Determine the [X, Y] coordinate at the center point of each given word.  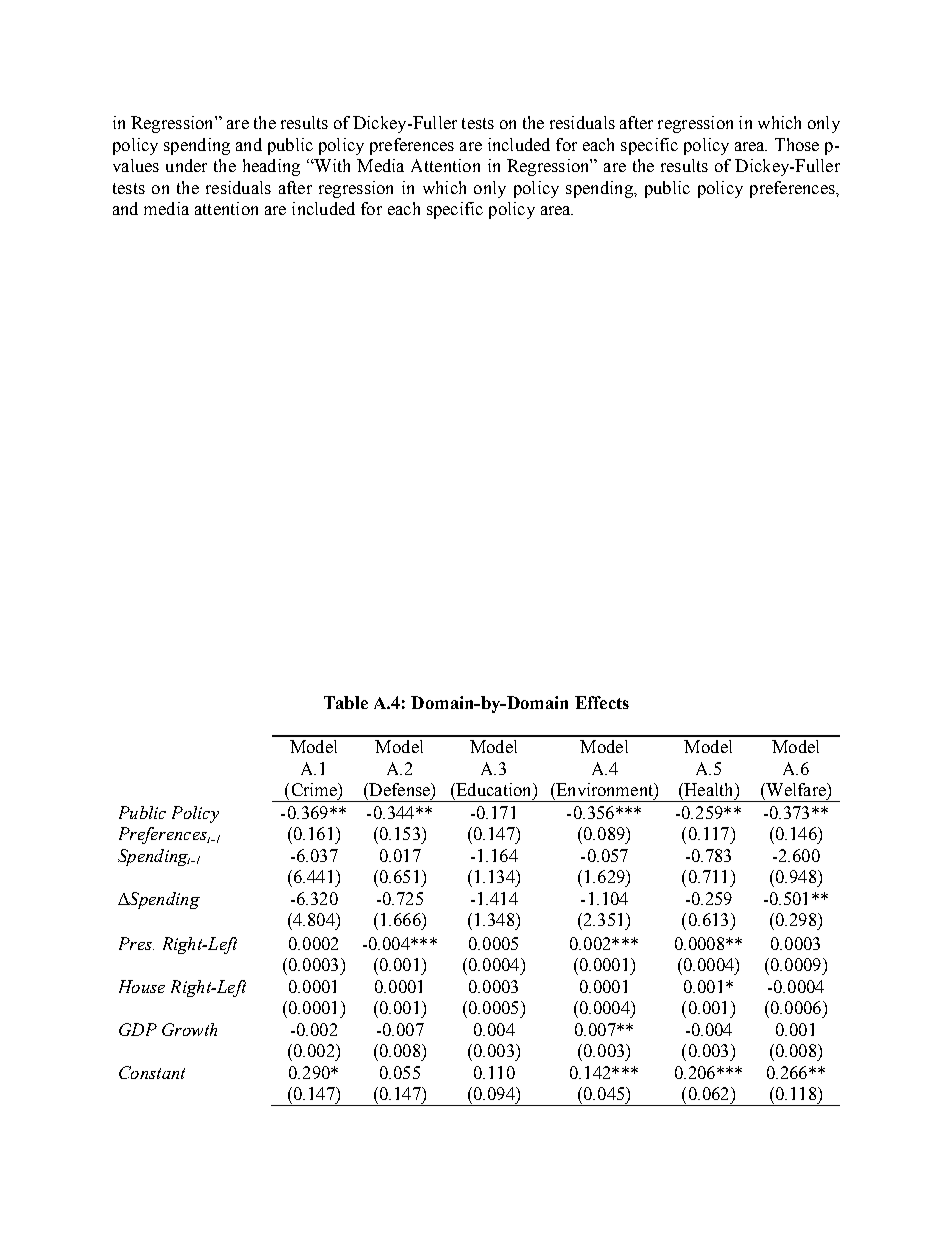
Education [494, 789]
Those [797, 144]
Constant [152, 1072]
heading [271, 167]
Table [346, 702]
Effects [602, 702]
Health [709, 789]
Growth [189, 1029]
